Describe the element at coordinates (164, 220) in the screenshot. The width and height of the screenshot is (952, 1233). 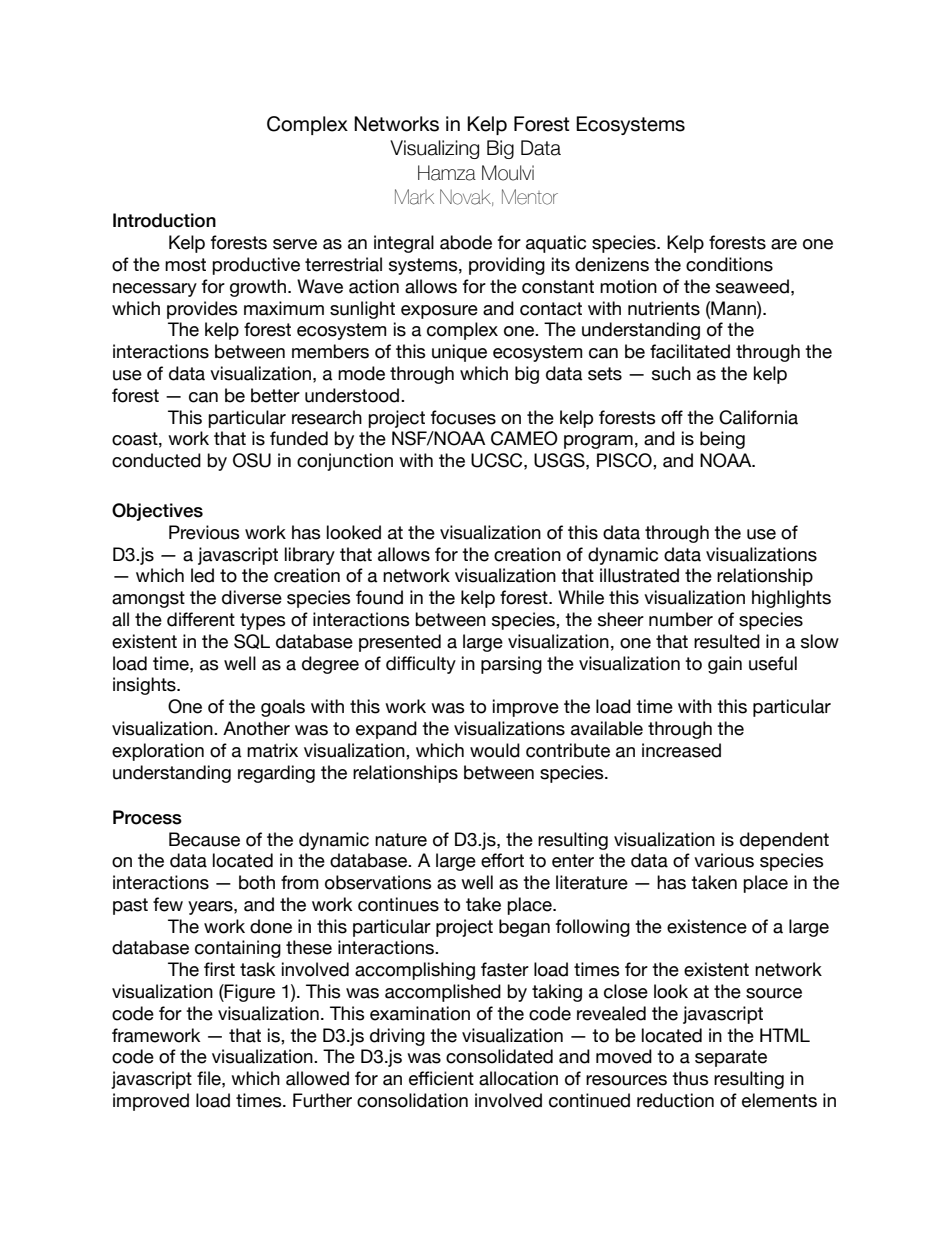
I see `Introduction` at that location.
